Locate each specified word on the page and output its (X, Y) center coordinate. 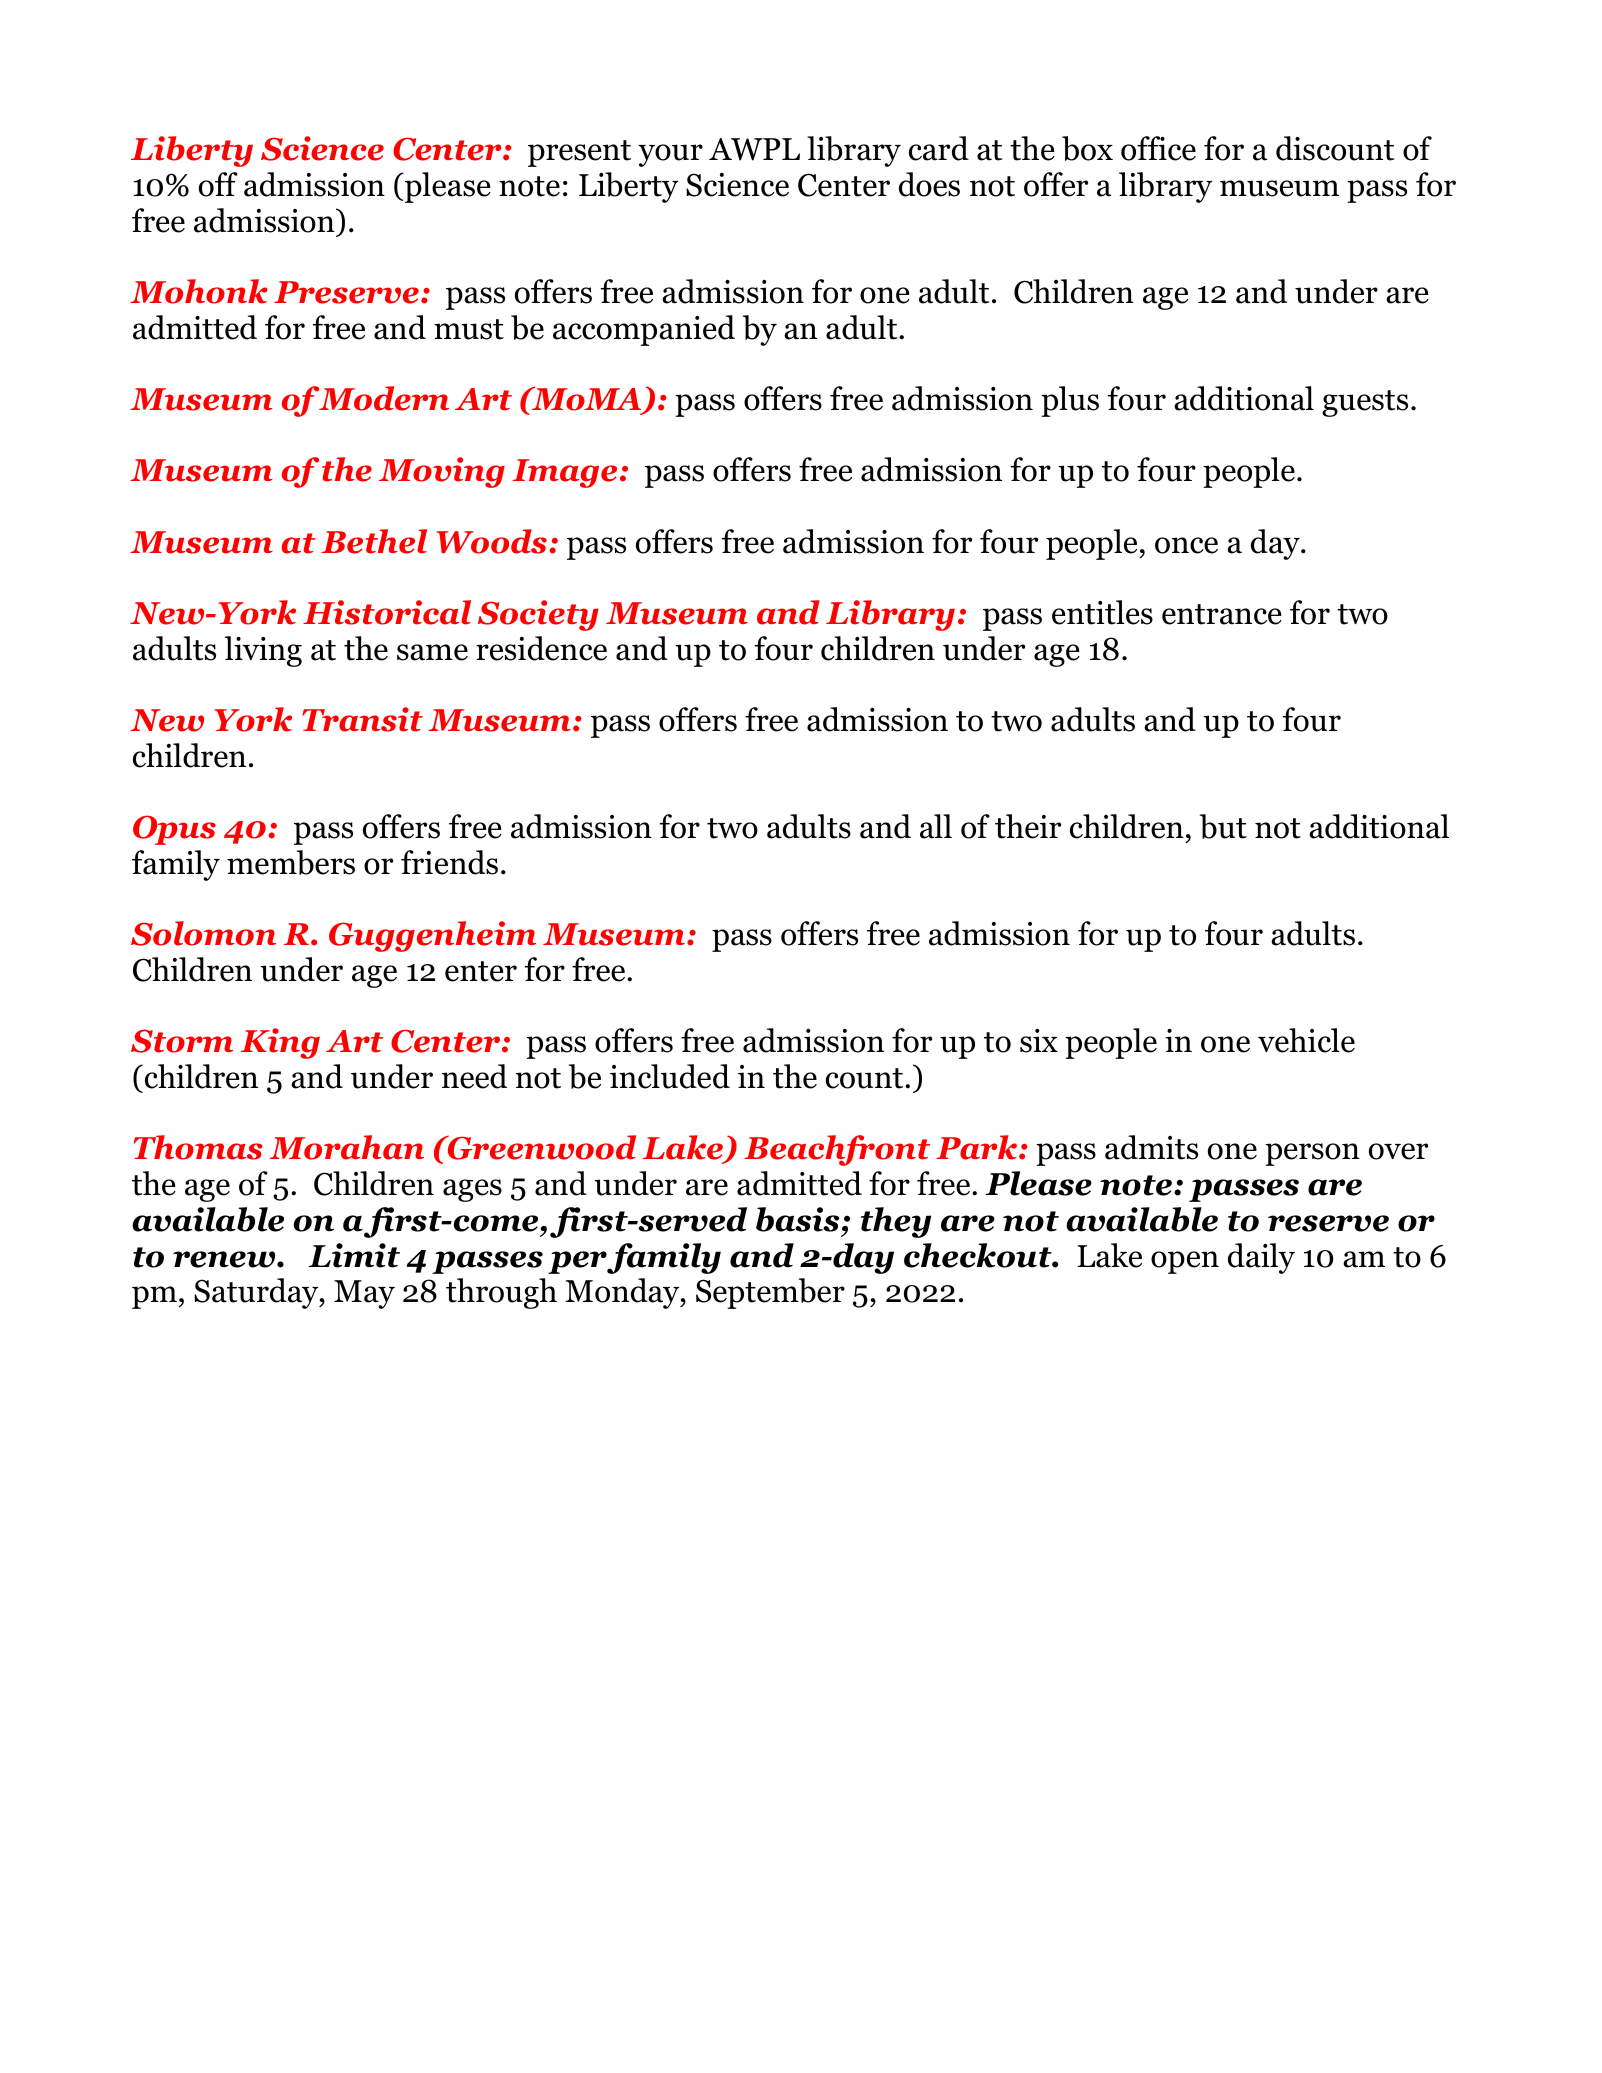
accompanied (644, 330)
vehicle (1306, 1040)
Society (538, 615)
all (936, 826)
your (670, 155)
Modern (384, 398)
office (1158, 148)
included (670, 1076)
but (1223, 826)
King (280, 1043)
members (291, 862)
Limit (354, 1255)
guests (1365, 403)
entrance (1222, 614)
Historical (387, 612)
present (579, 153)
